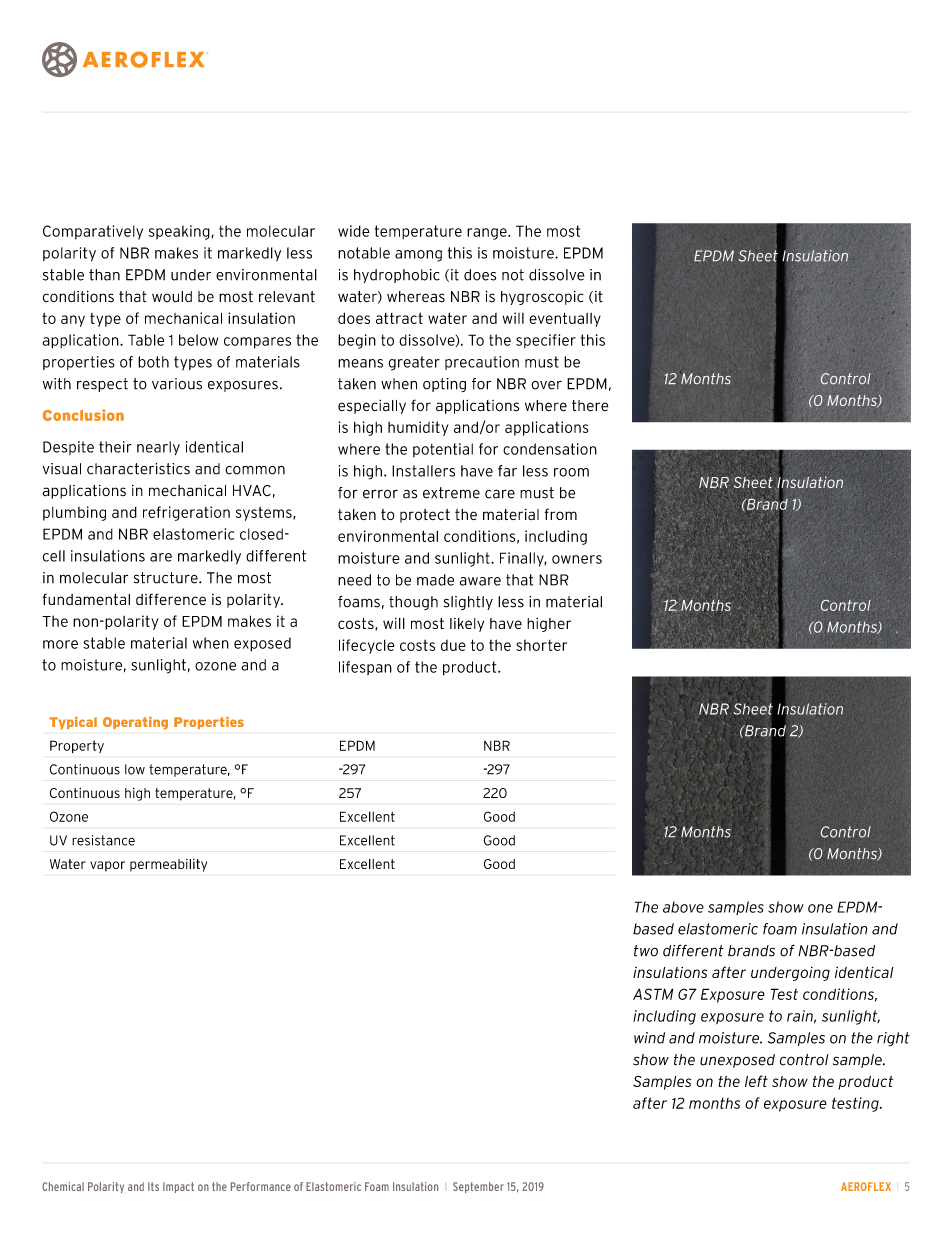  What do you see at coordinates (488, 234) in the screenshot?
I see `range` at bounding box center [488, 234].
